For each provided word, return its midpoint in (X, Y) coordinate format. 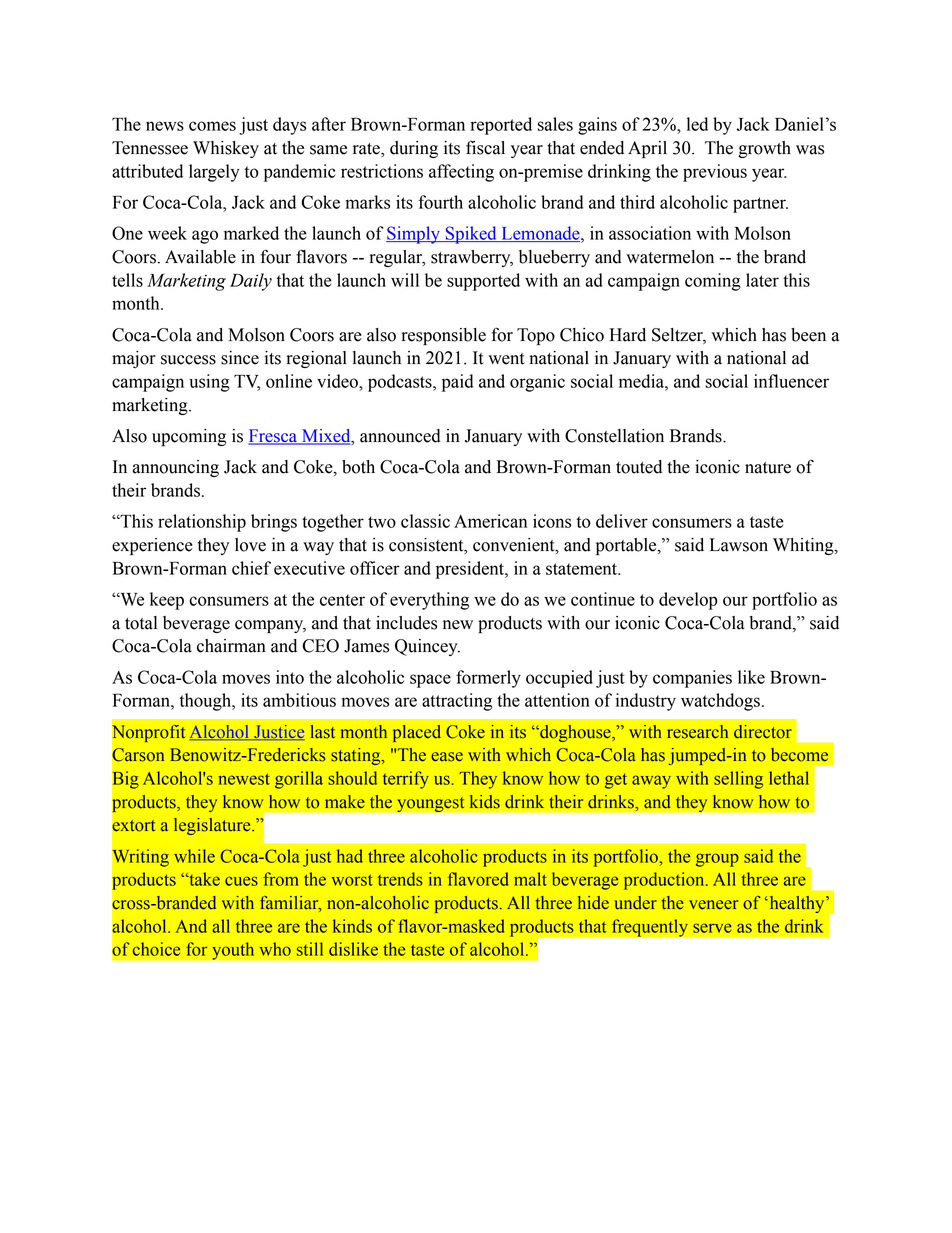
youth (233, 951)
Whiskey (226, 149)
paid (457, 383)
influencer (791, 381)
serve (712, 928)
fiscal (485, 147)
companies (692, 679)
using (209, 383)
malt (530, 879)
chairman (231, 646)
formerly (488, 679)
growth (764, 149)
